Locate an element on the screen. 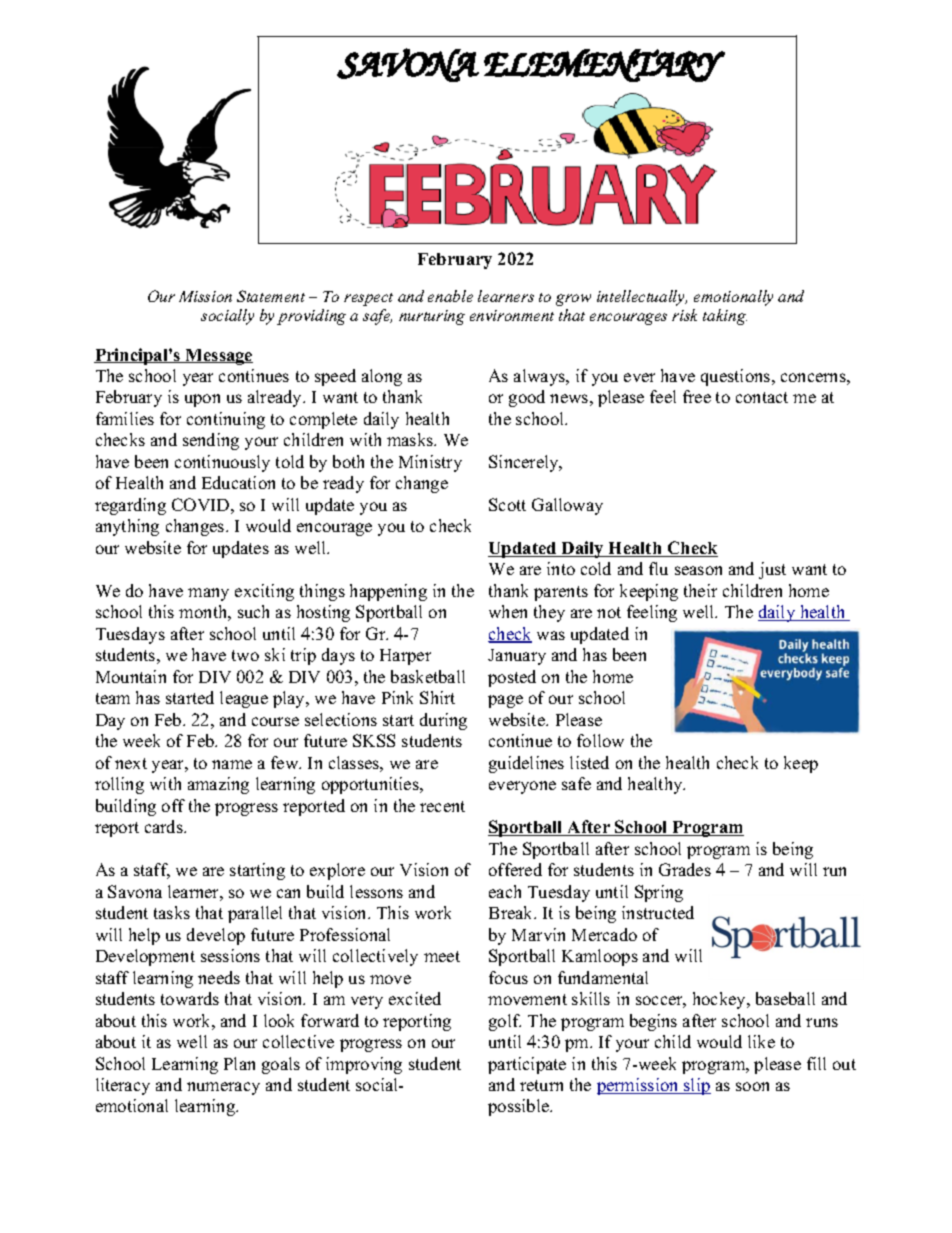 This screenshot has width=952, height=1233. Shirt is located at coordinates (437, 697).
